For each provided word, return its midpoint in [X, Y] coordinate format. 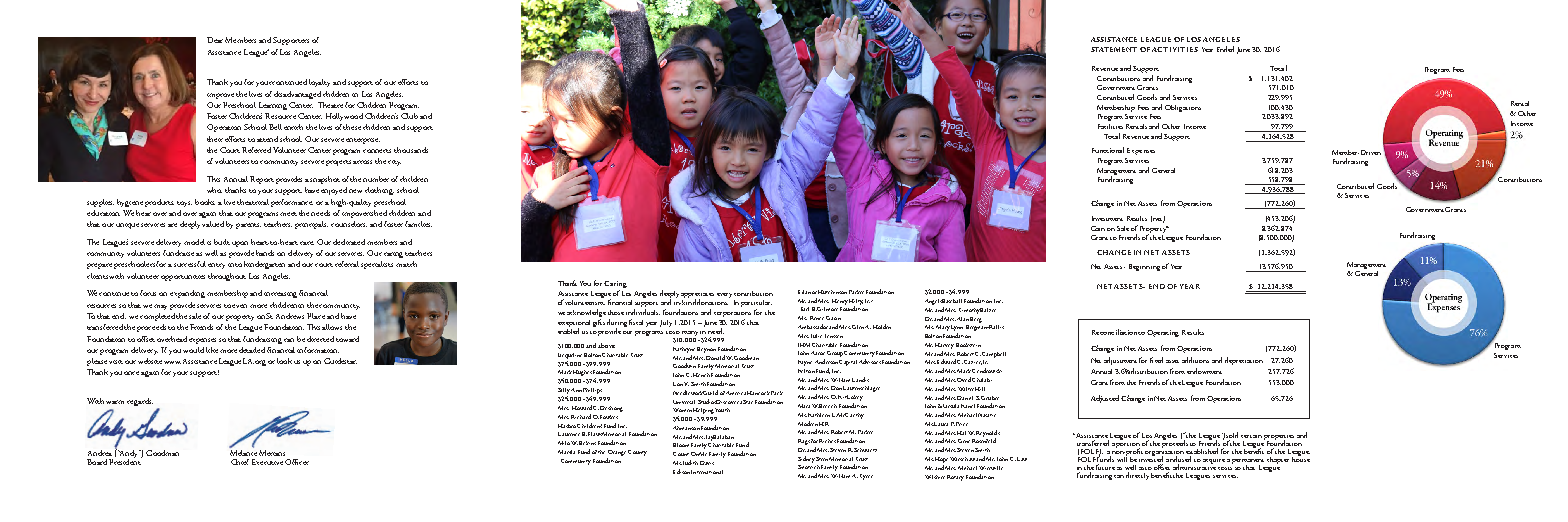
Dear [215, 40]
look [284, 361]
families [418, 224]
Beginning [1144, 267]
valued [213, 224]
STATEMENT [1114, 49]
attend [267, 139]
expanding [187, 294]
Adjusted [1105, 399]
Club [409, 116]
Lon [678, 384]
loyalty [319, 83]
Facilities [1110, 126]
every [724, 295]
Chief [240, 462]
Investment [1107, 218]
